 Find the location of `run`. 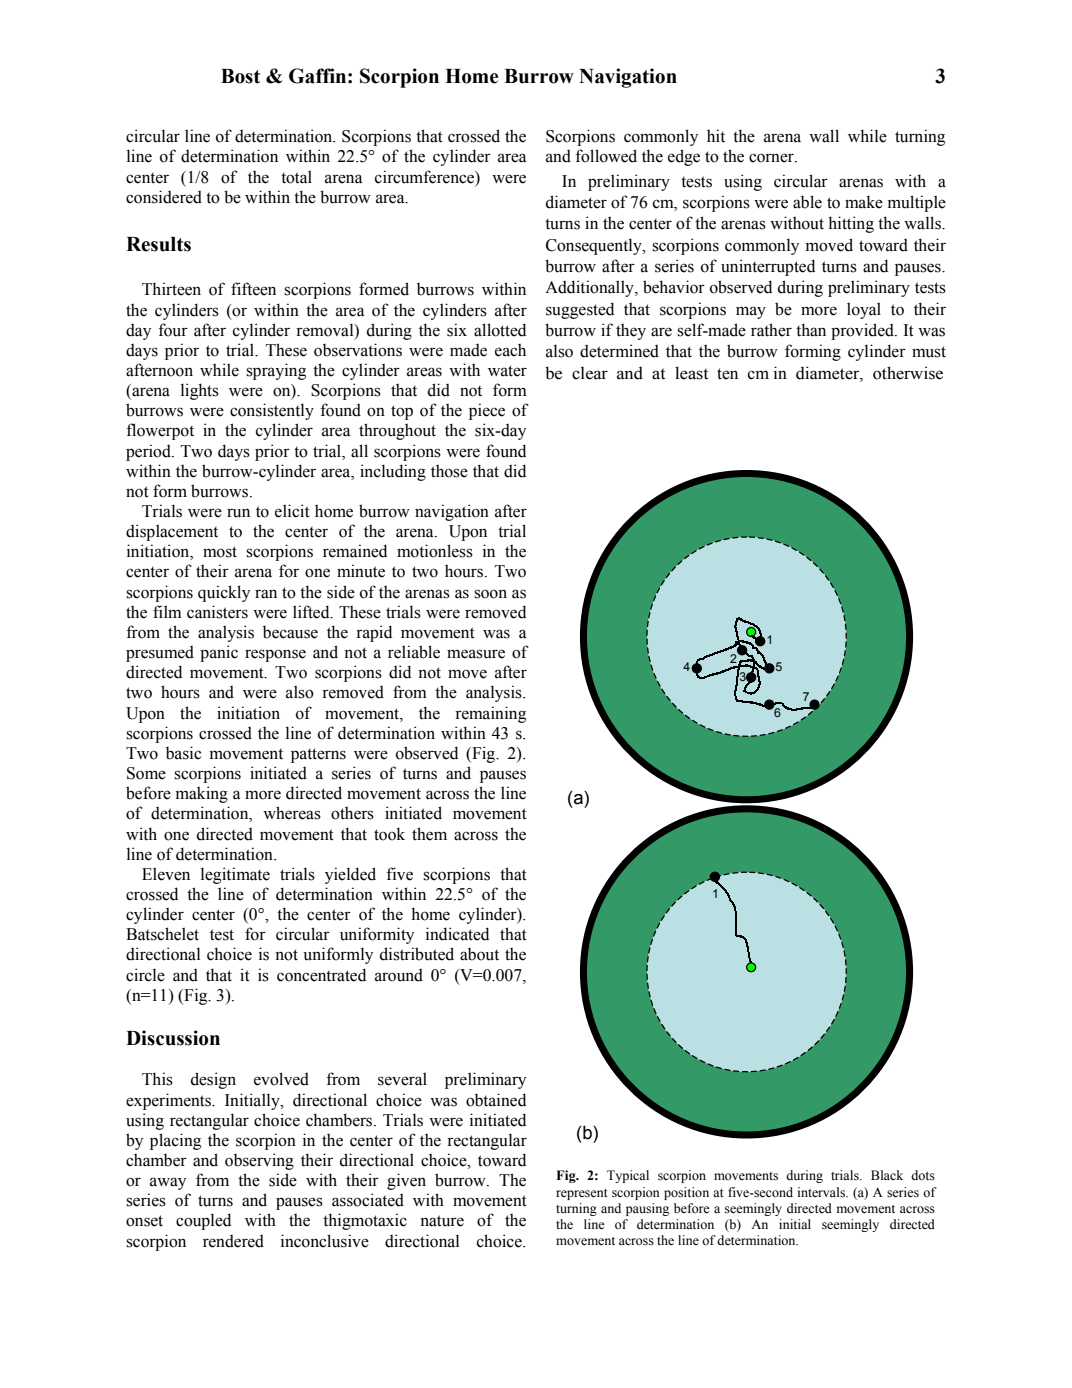

run is located at coordinates (238, 513).
